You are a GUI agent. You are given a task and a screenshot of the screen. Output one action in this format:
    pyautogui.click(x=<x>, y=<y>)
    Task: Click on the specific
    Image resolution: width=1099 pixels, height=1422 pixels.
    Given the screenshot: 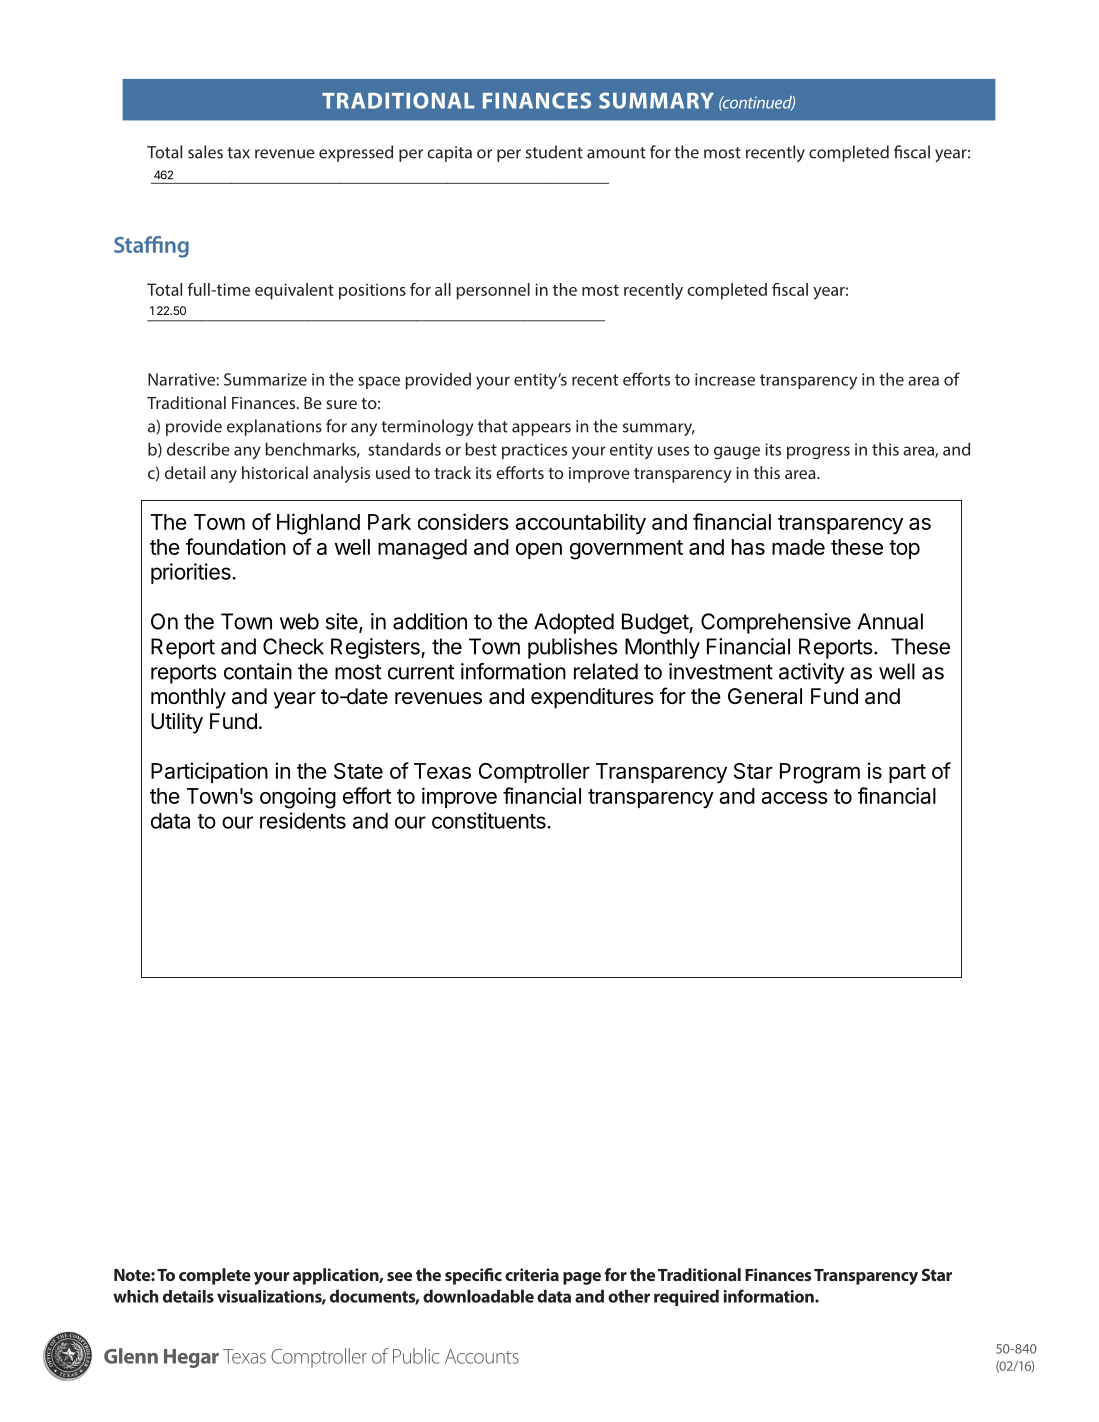 What is the action you would take?
    pyautogui.click(x=473, y=1276)
